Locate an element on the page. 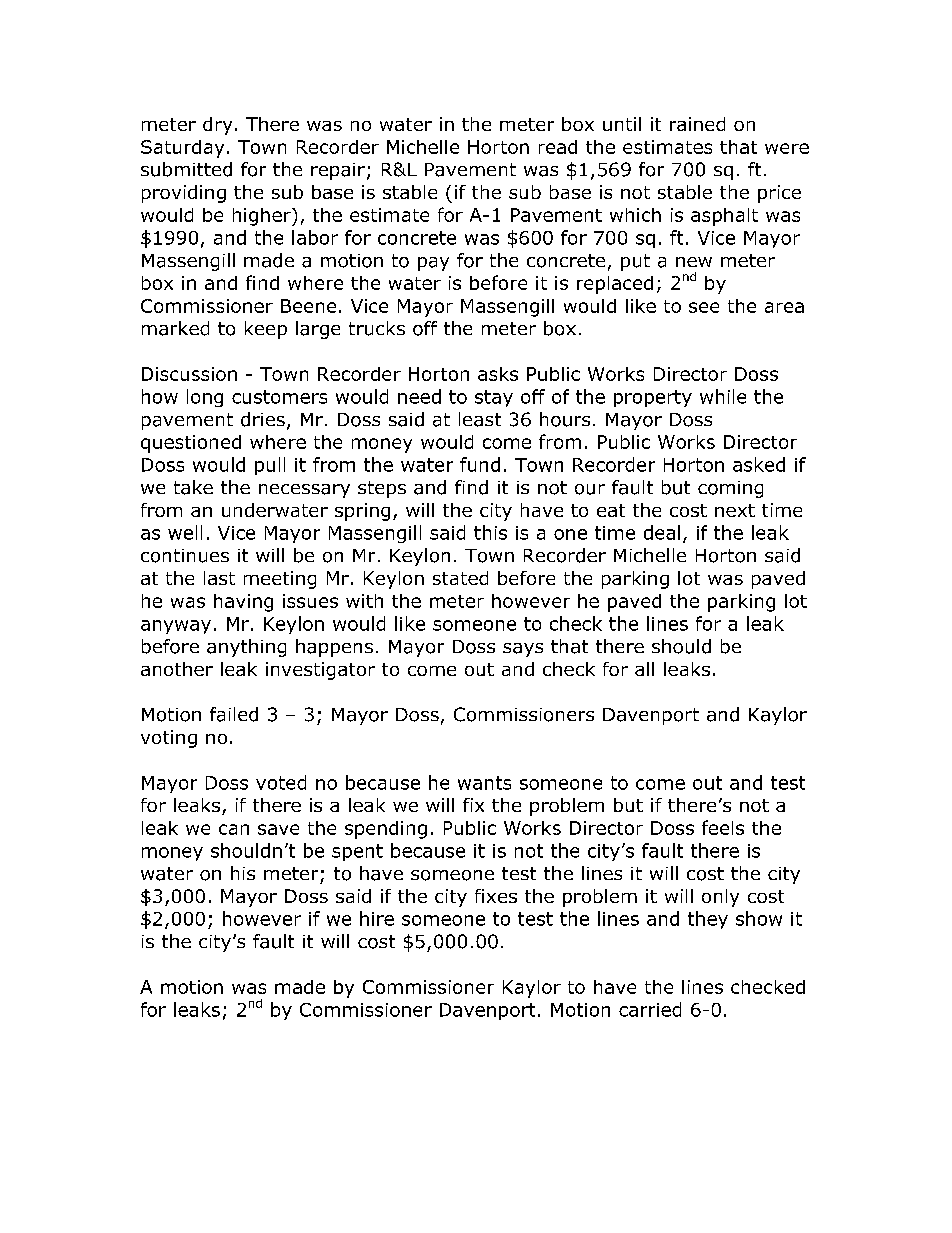 This document has width=952, height=1233. dry is located at coordinates (217, 126).
